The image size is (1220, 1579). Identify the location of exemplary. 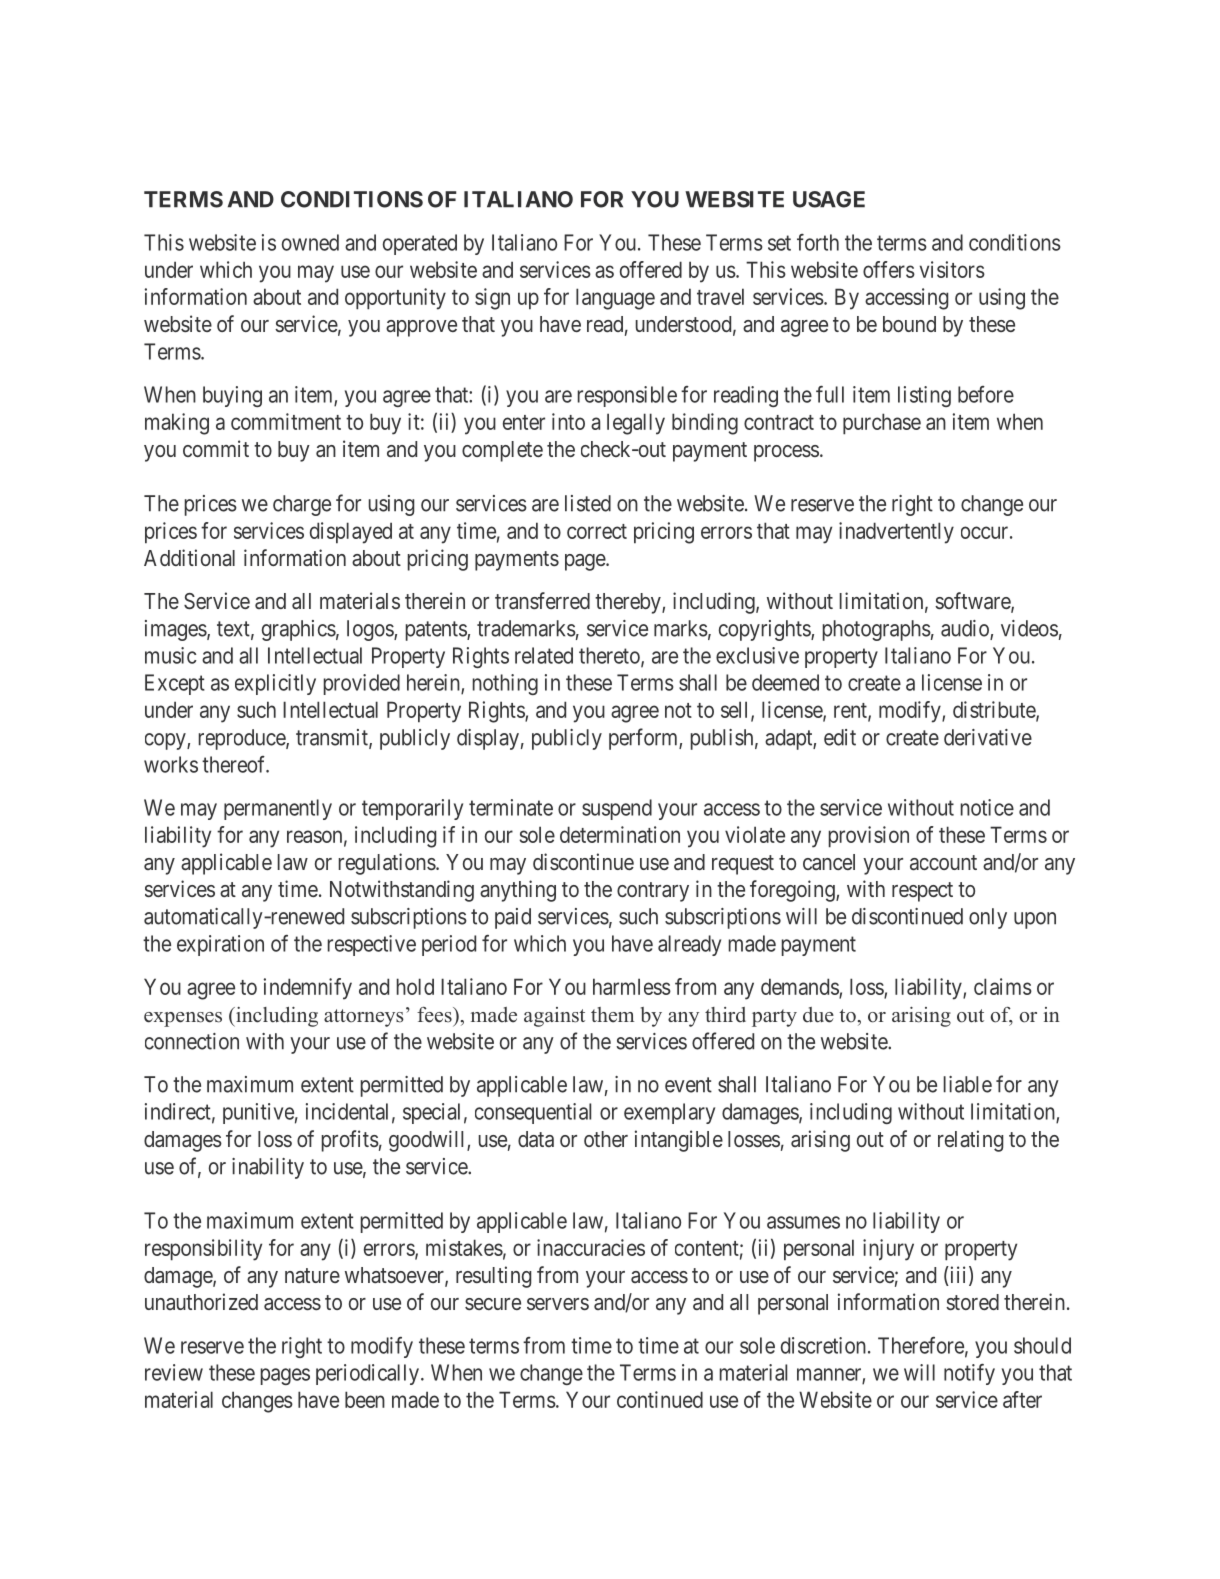
(669, 1113).
